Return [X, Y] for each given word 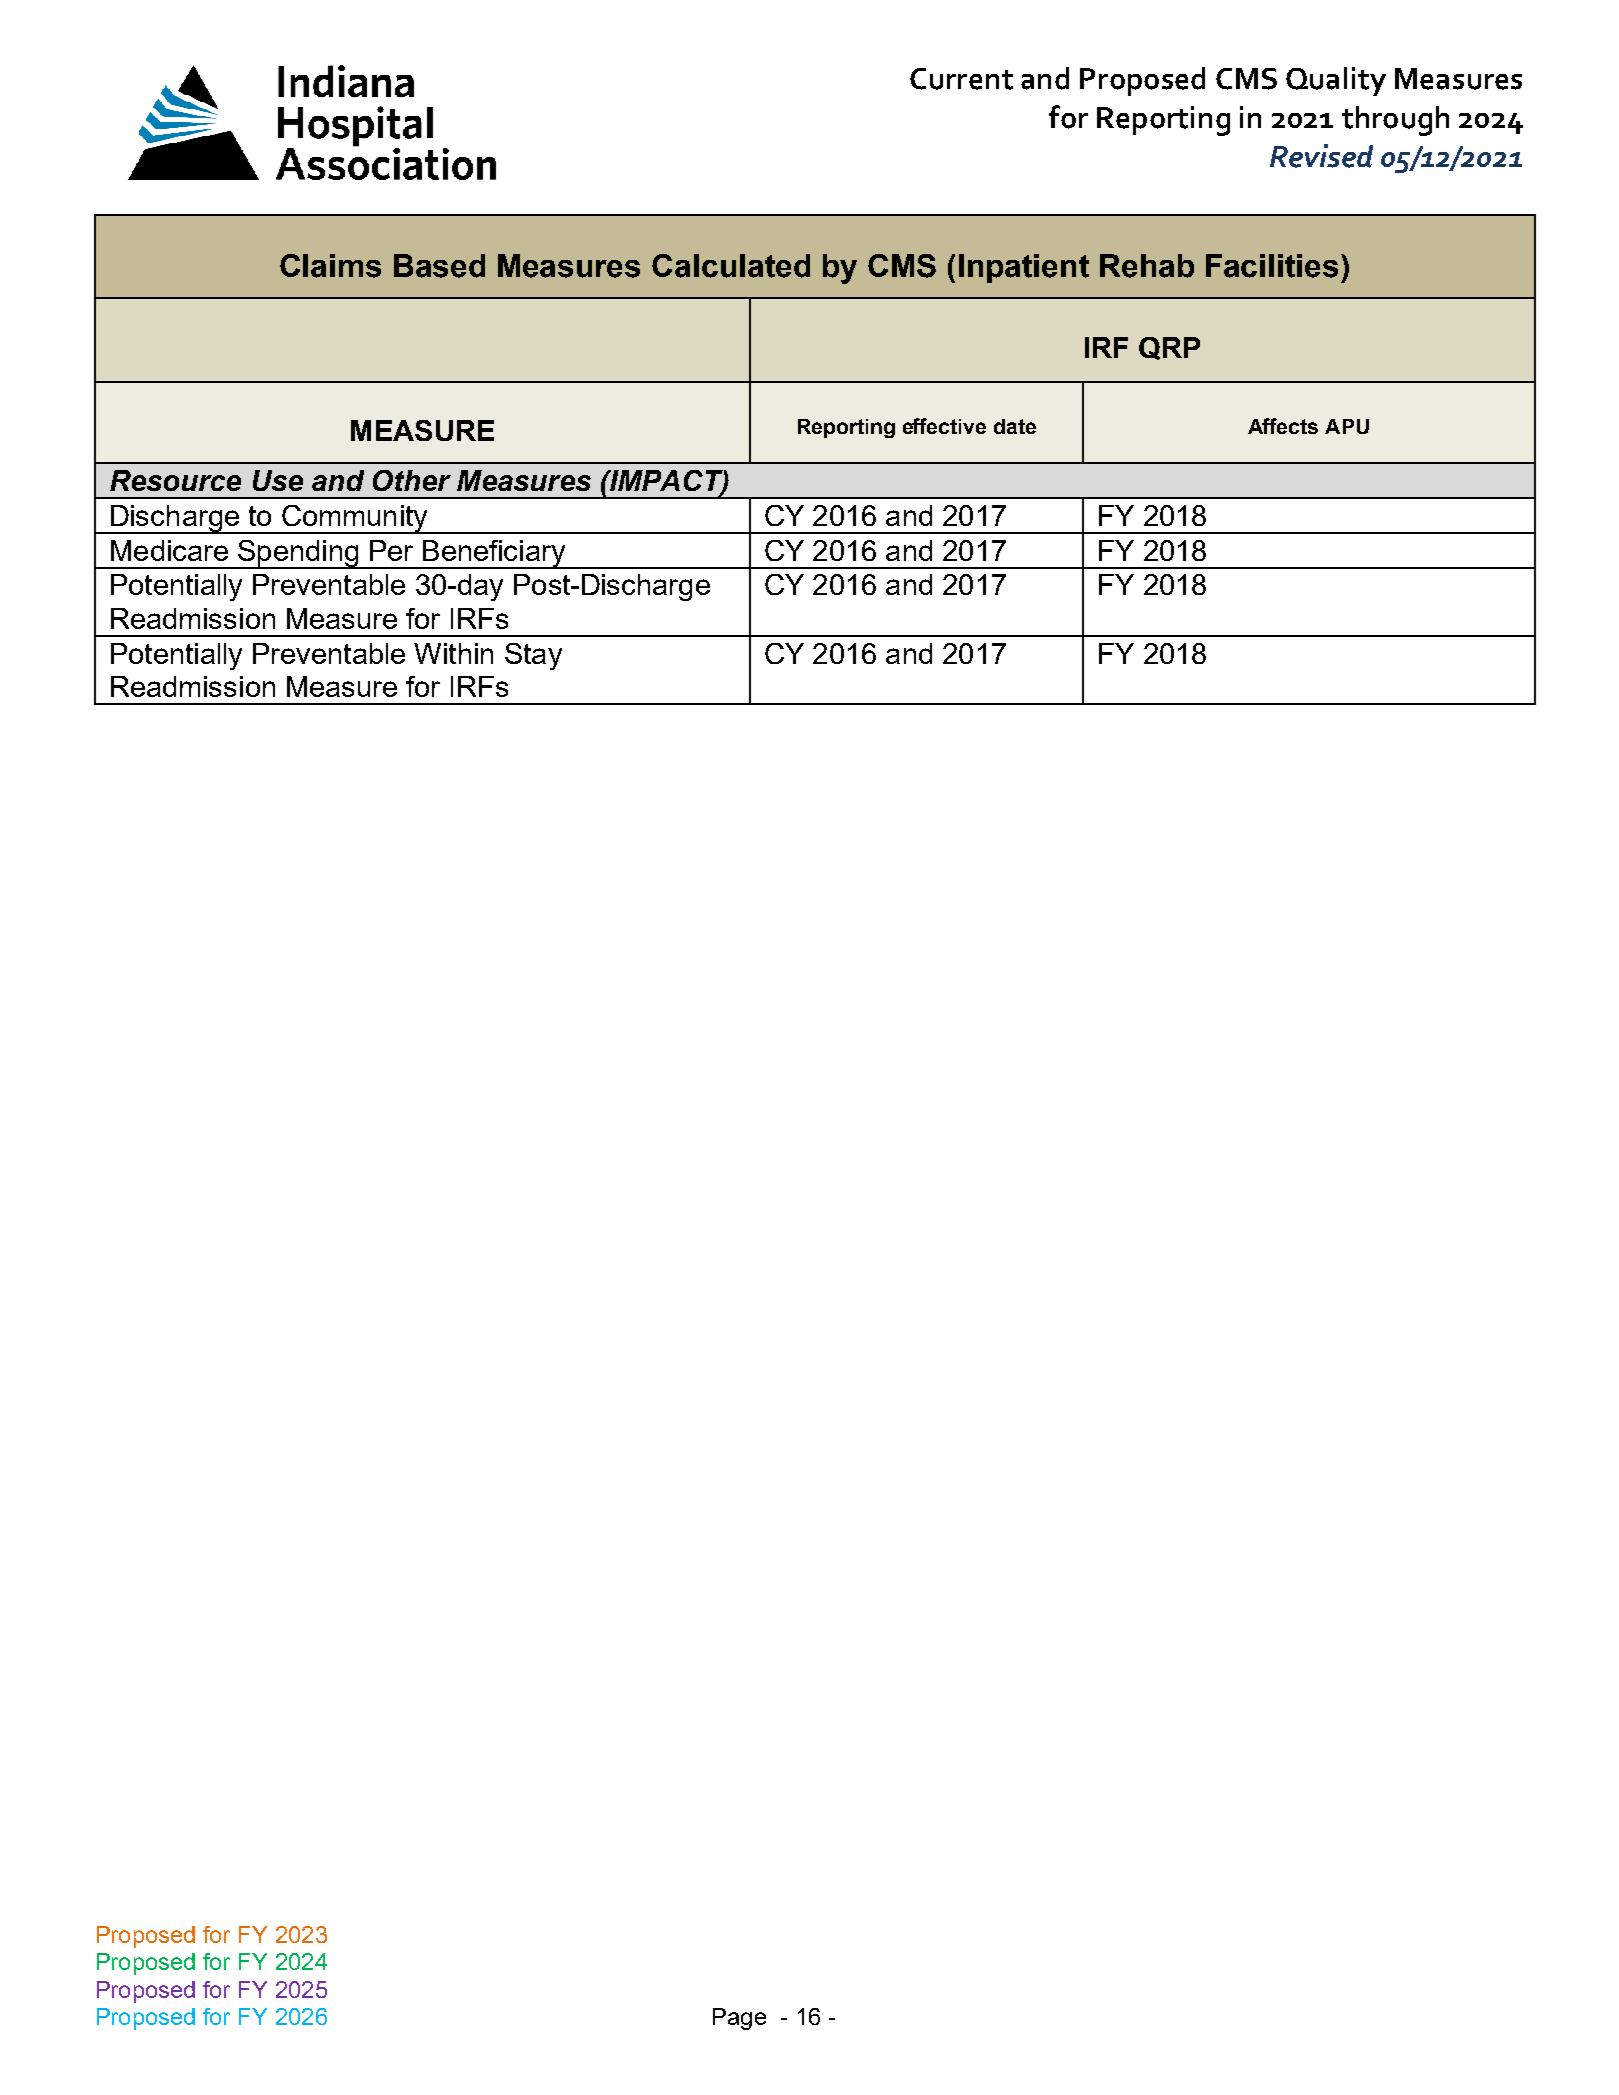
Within [453, 653]
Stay [533, 656]
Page [739, 2019]
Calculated [731, 266]
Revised [1321, 156]
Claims [330, 266]
